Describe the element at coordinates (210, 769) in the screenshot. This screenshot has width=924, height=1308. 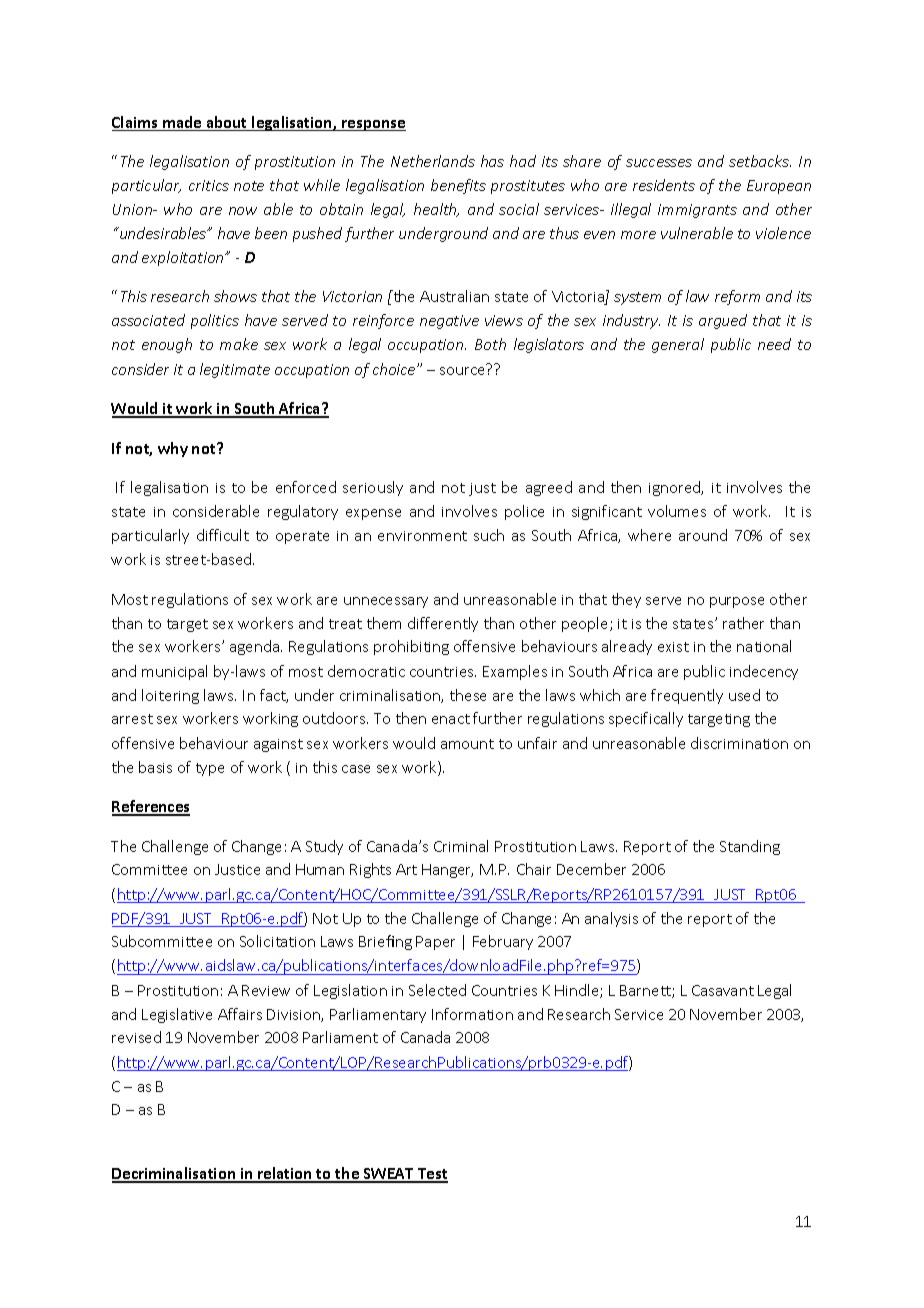
I see `type` at that location.
